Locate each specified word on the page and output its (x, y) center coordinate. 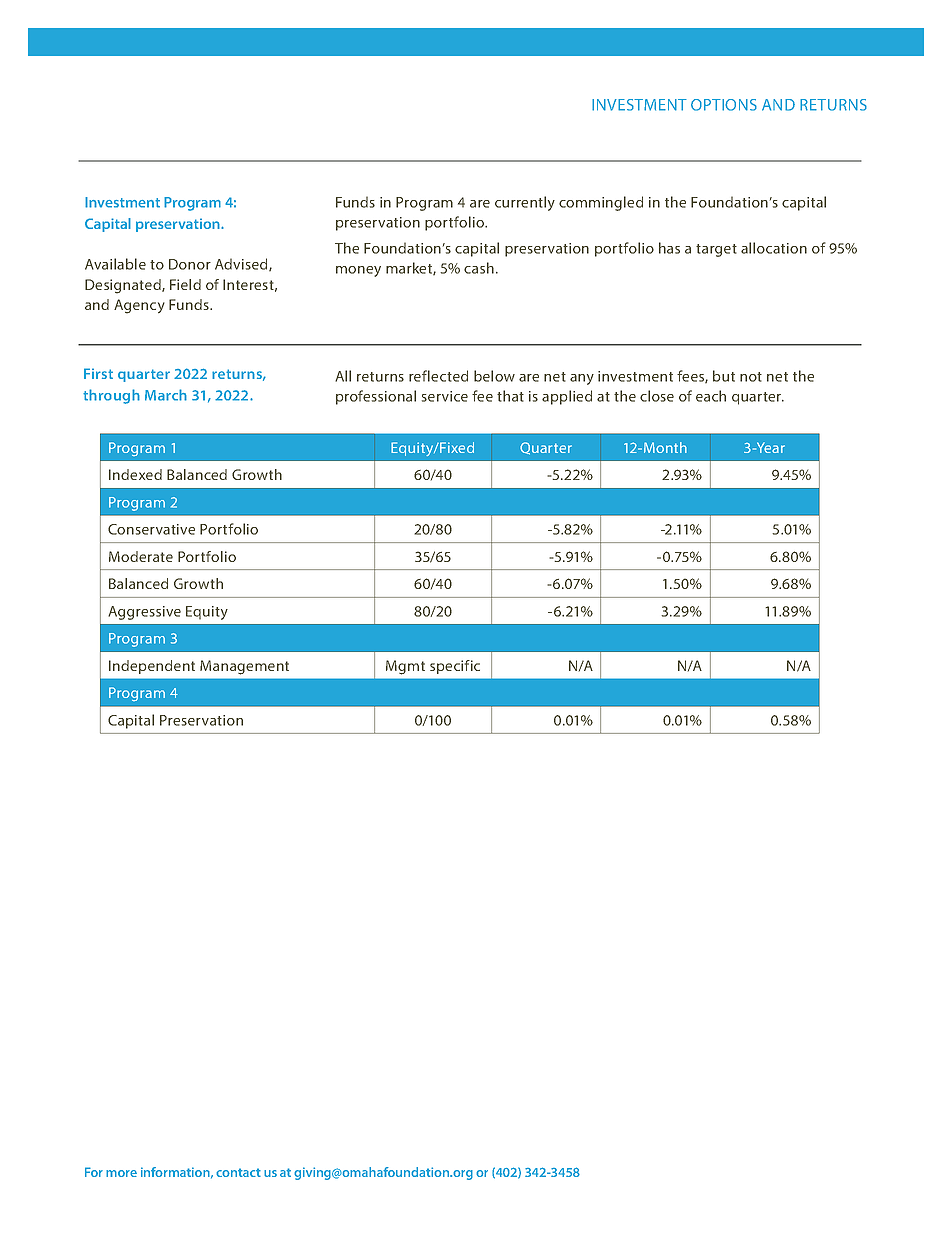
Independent (152, 667)
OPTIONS (724, 105)
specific (455, 667)
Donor (190, 264)
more (121, 1173)
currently (525, 203)
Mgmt (405, 667)
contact (238, 1172)
